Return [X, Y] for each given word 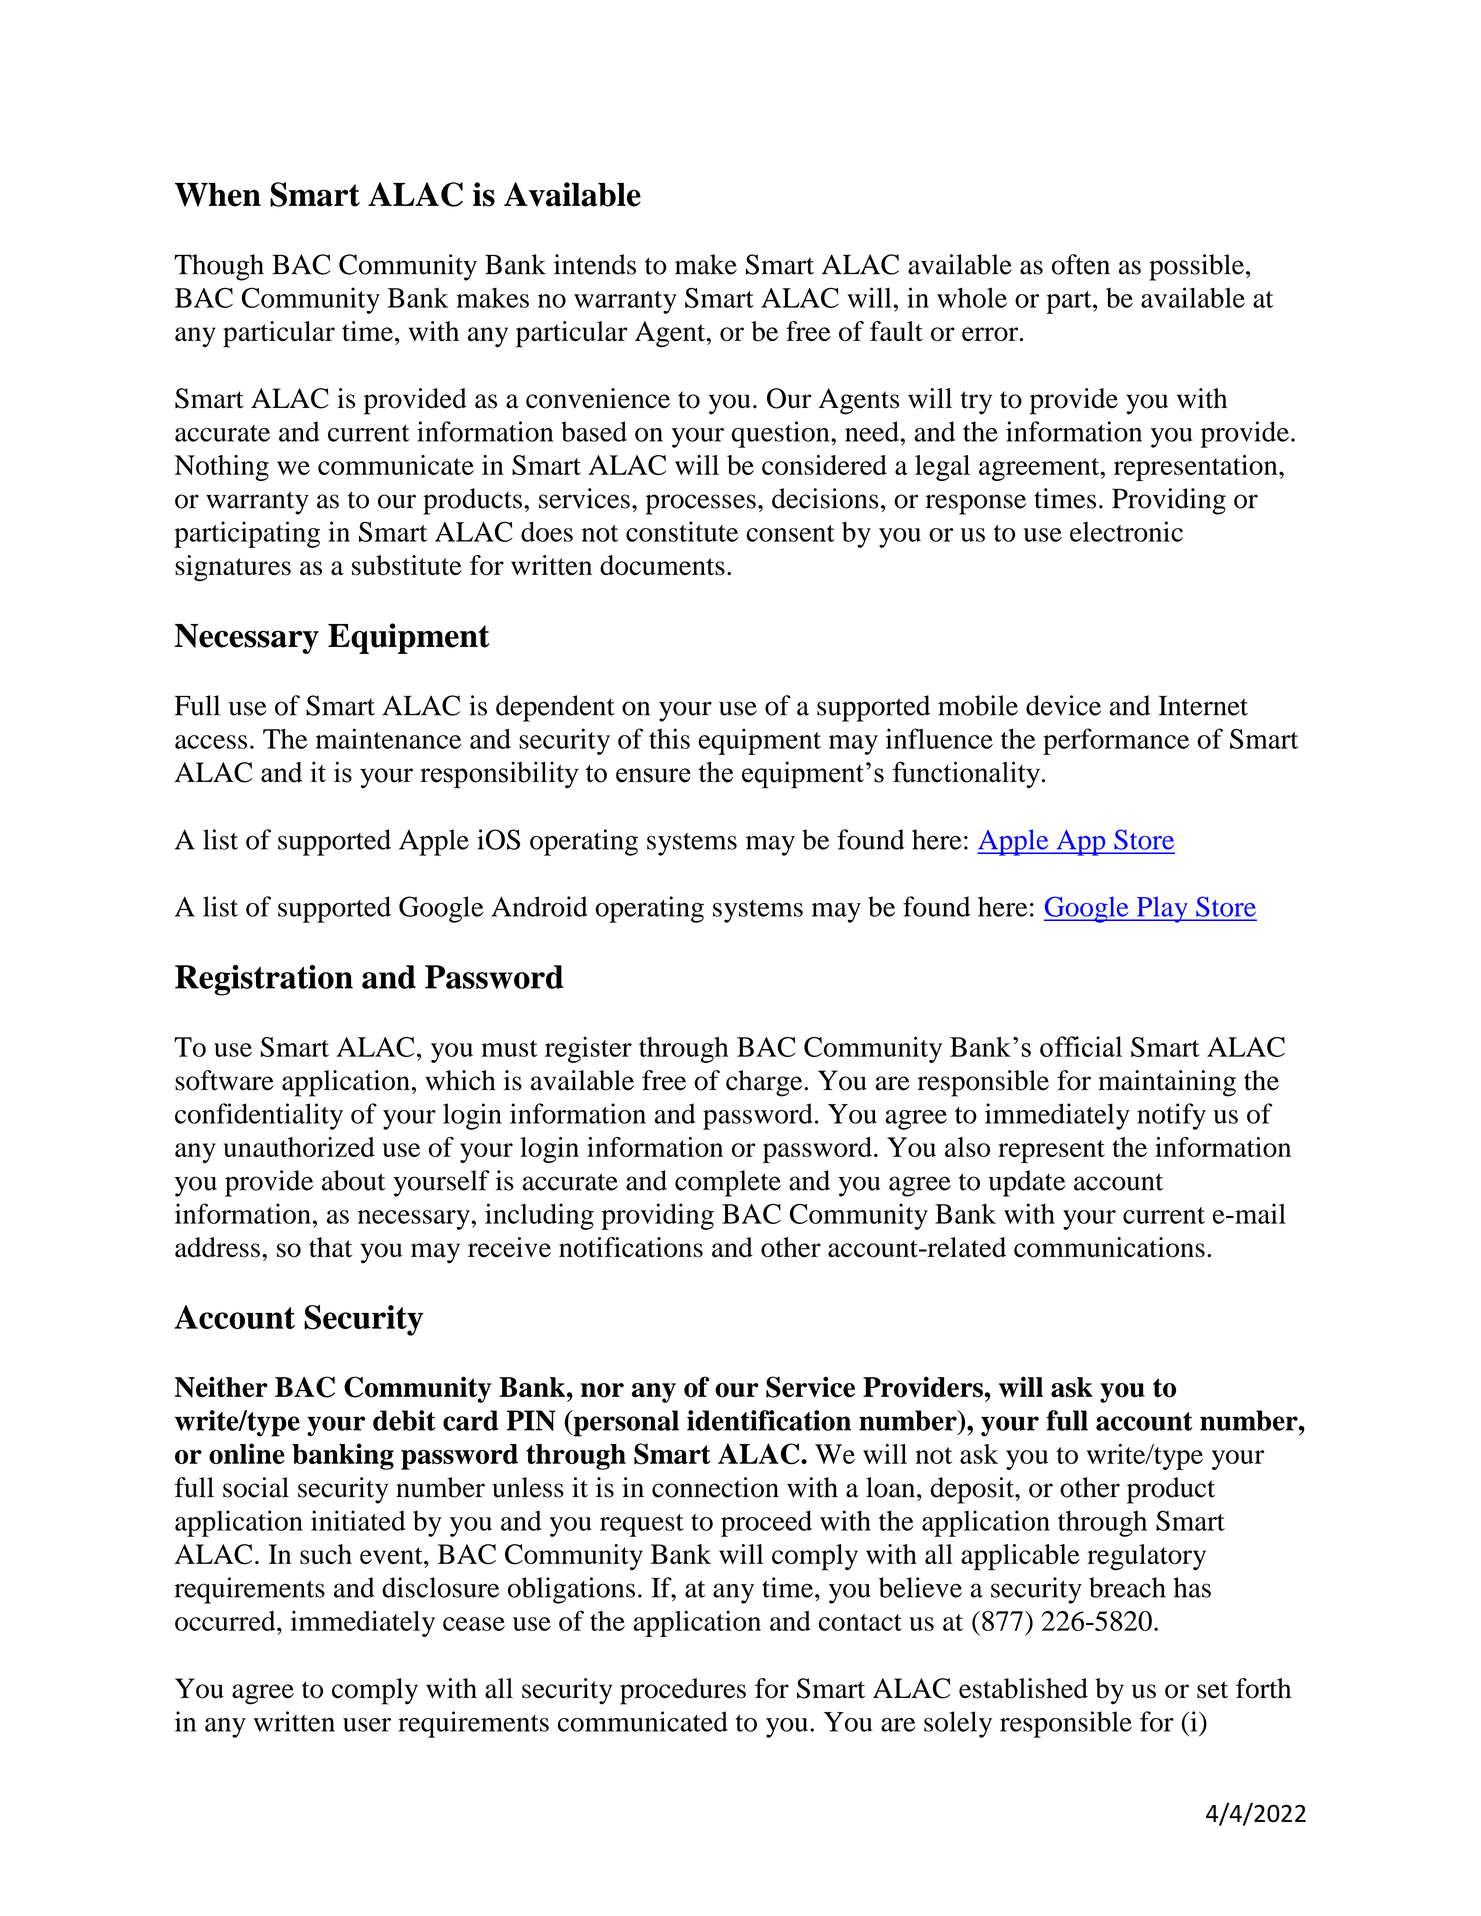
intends [595, 264]
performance [1116, 741]
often [1081, 264]
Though [219, 267]
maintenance [388, 738]
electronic [1126, 531]
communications [1109, 1247]
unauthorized [299, 1147]
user [367, 1725]
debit [404, 1420]
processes [701, 504]
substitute [407, 565]
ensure [653, 775]
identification [769, 1420]
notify [1171, 1116]
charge [765, 1083]
